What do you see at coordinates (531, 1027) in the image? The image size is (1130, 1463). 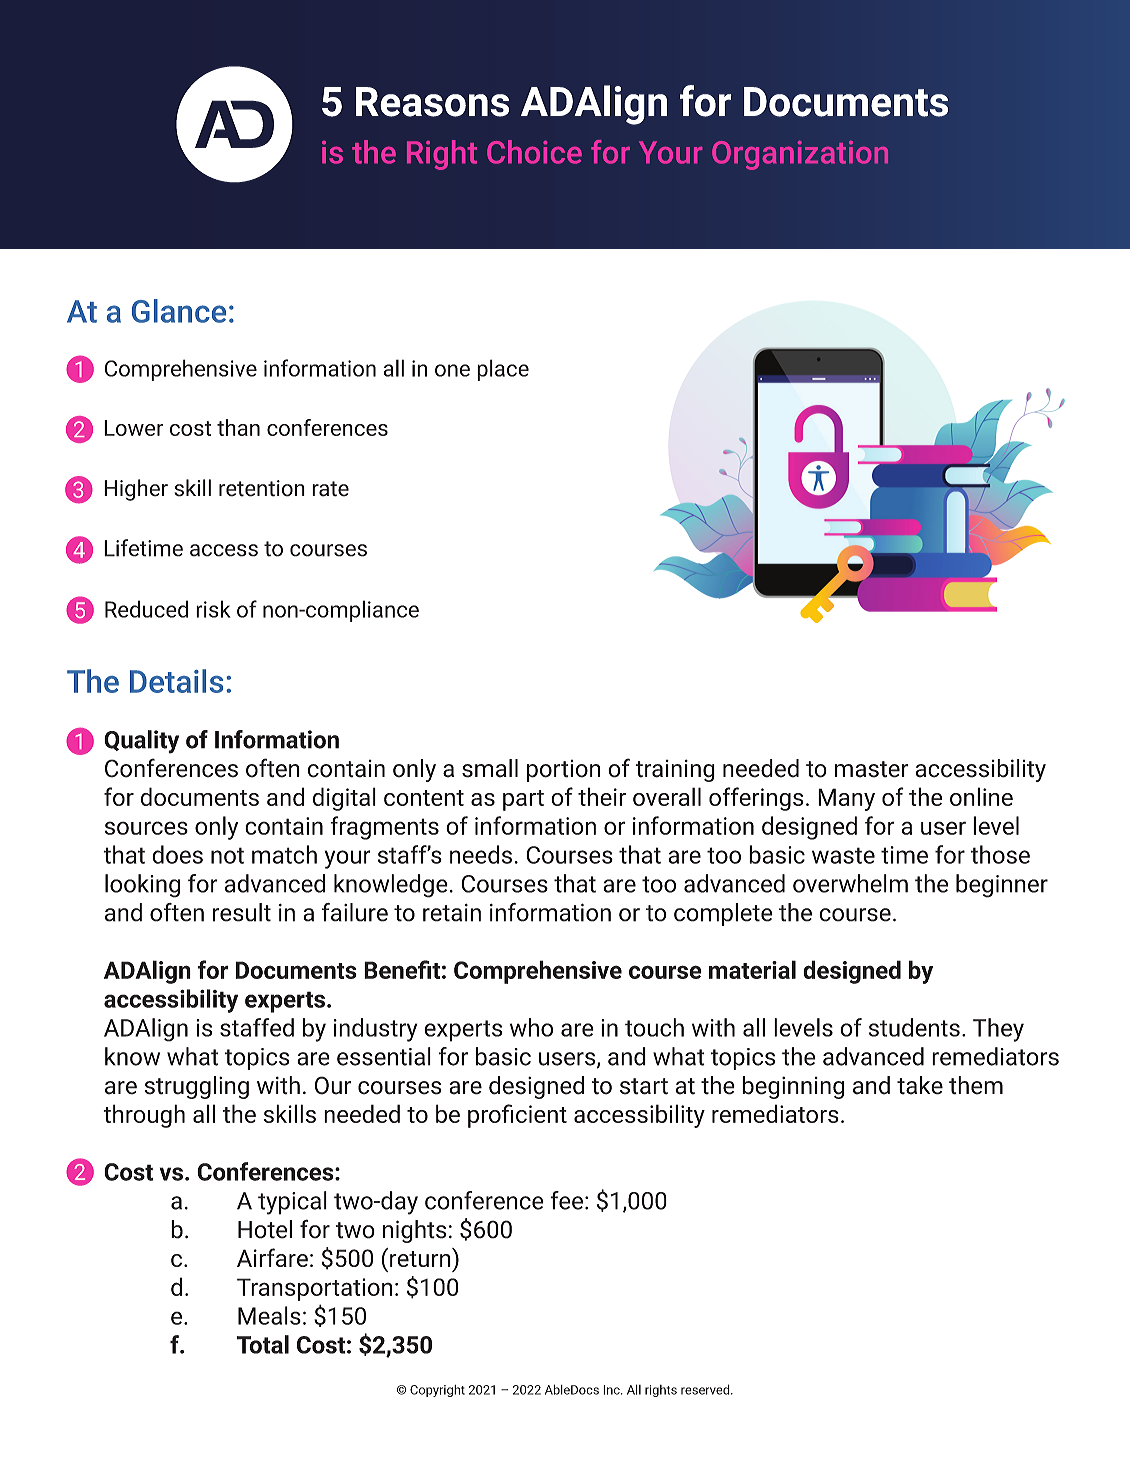 I see `who` at bounding box center [531, 1027].
